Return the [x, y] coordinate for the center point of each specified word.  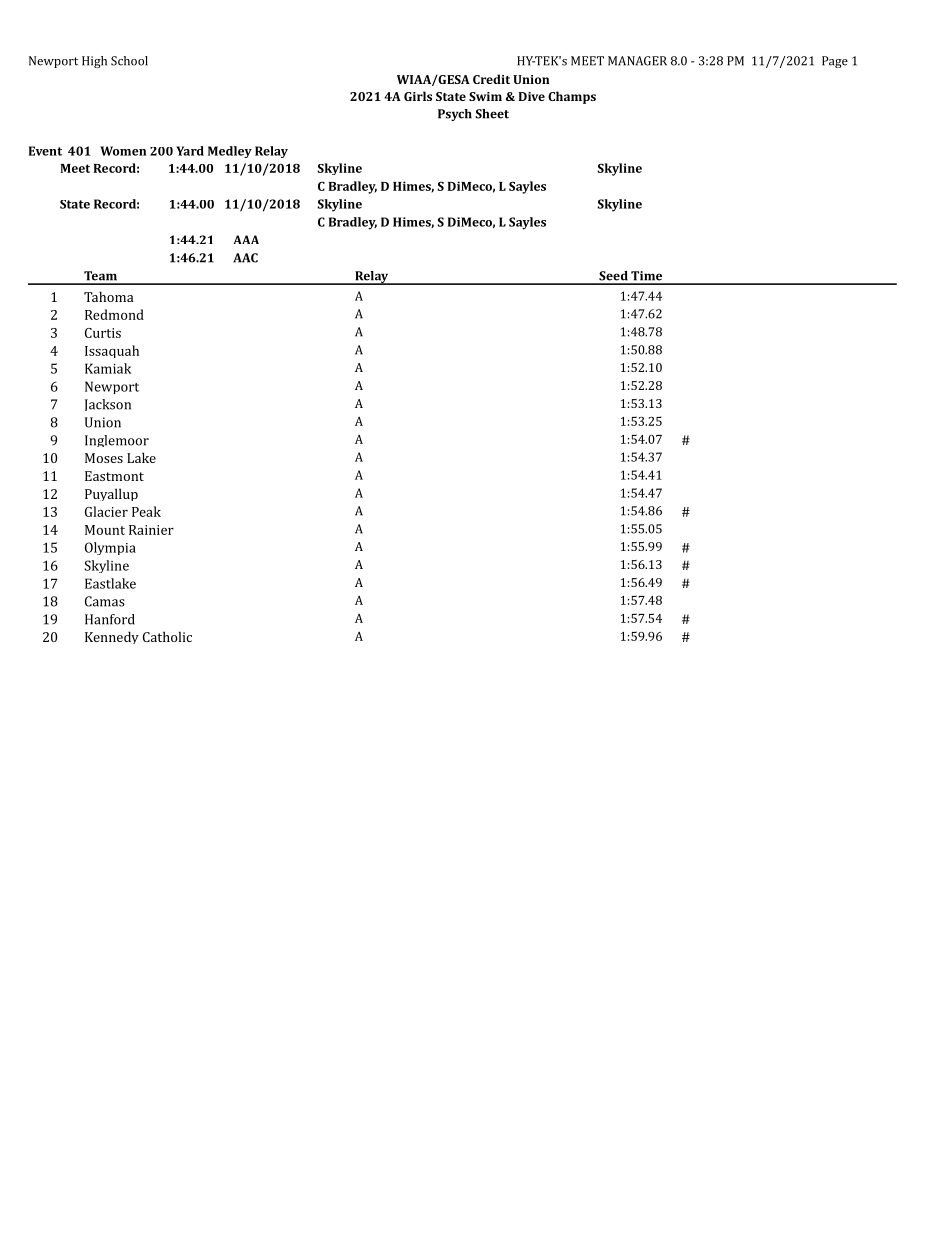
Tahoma [109, 296]
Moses [104, 458]
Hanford [110, 619]
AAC [245, 258]
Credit [491, 79]
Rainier [151, 530]
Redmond [114, 314]
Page [835, 62]
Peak [146, 511]
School [129, 61]
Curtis [103, 333]
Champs [572, 97]
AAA [246, 239]
